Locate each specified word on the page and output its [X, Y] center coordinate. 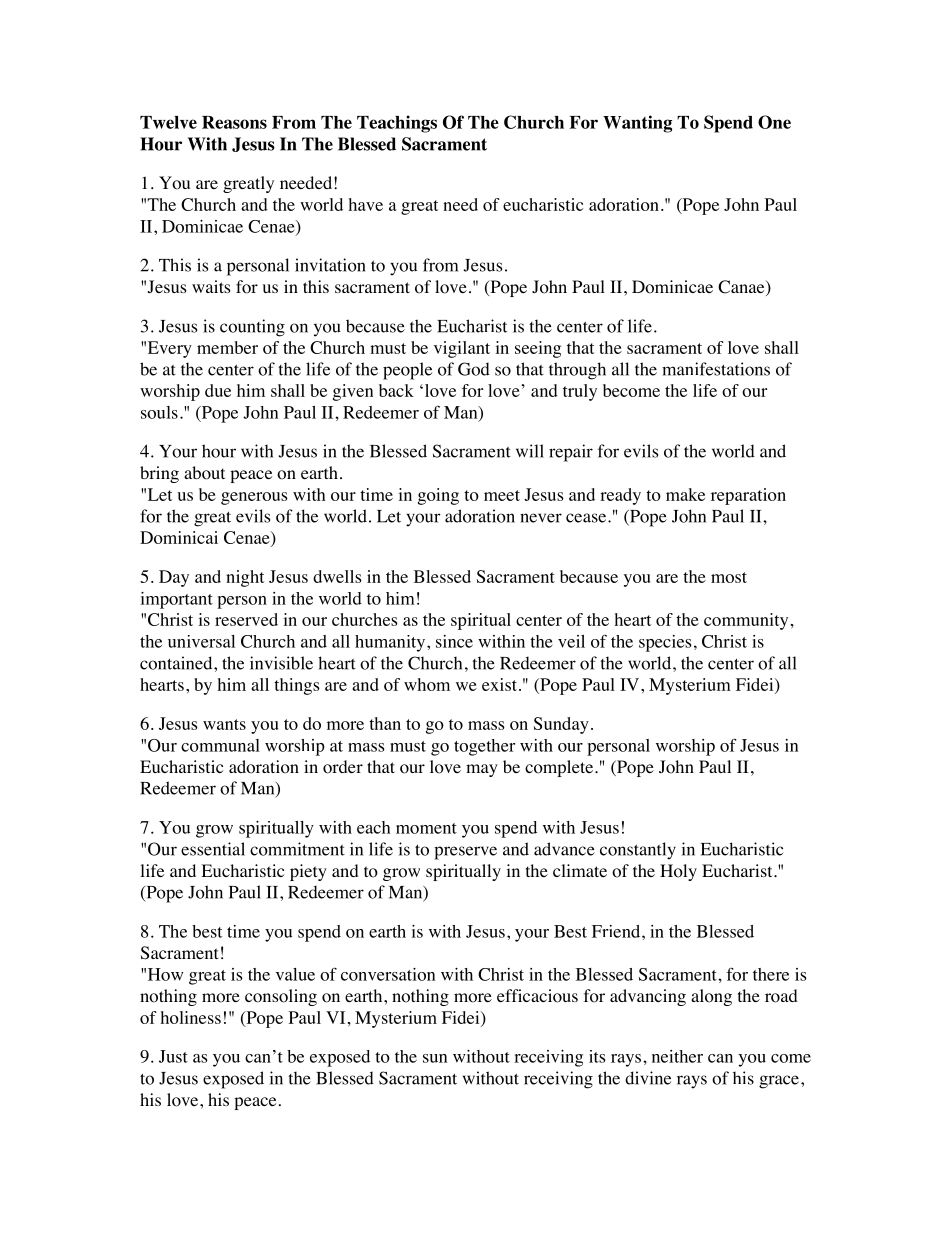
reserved [246, 619]
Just [173, 1056]
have [366, 204]
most [729, 577]
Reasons [234, 122]
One [774, 122]
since [454, 641]
